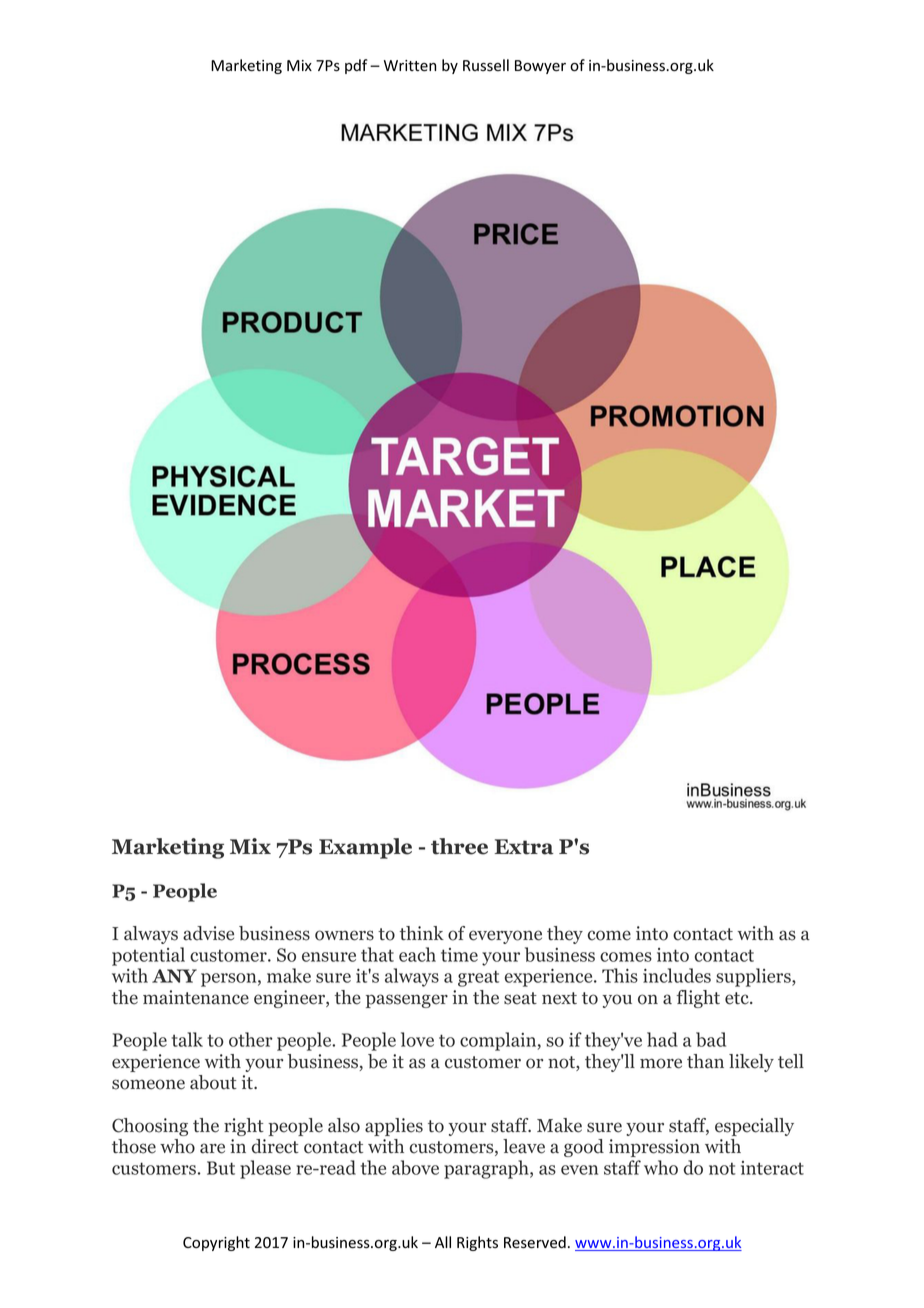 Image resolution: width=924 pixels, height=1308 pixels. I want to click on think, so click(422, 933).
